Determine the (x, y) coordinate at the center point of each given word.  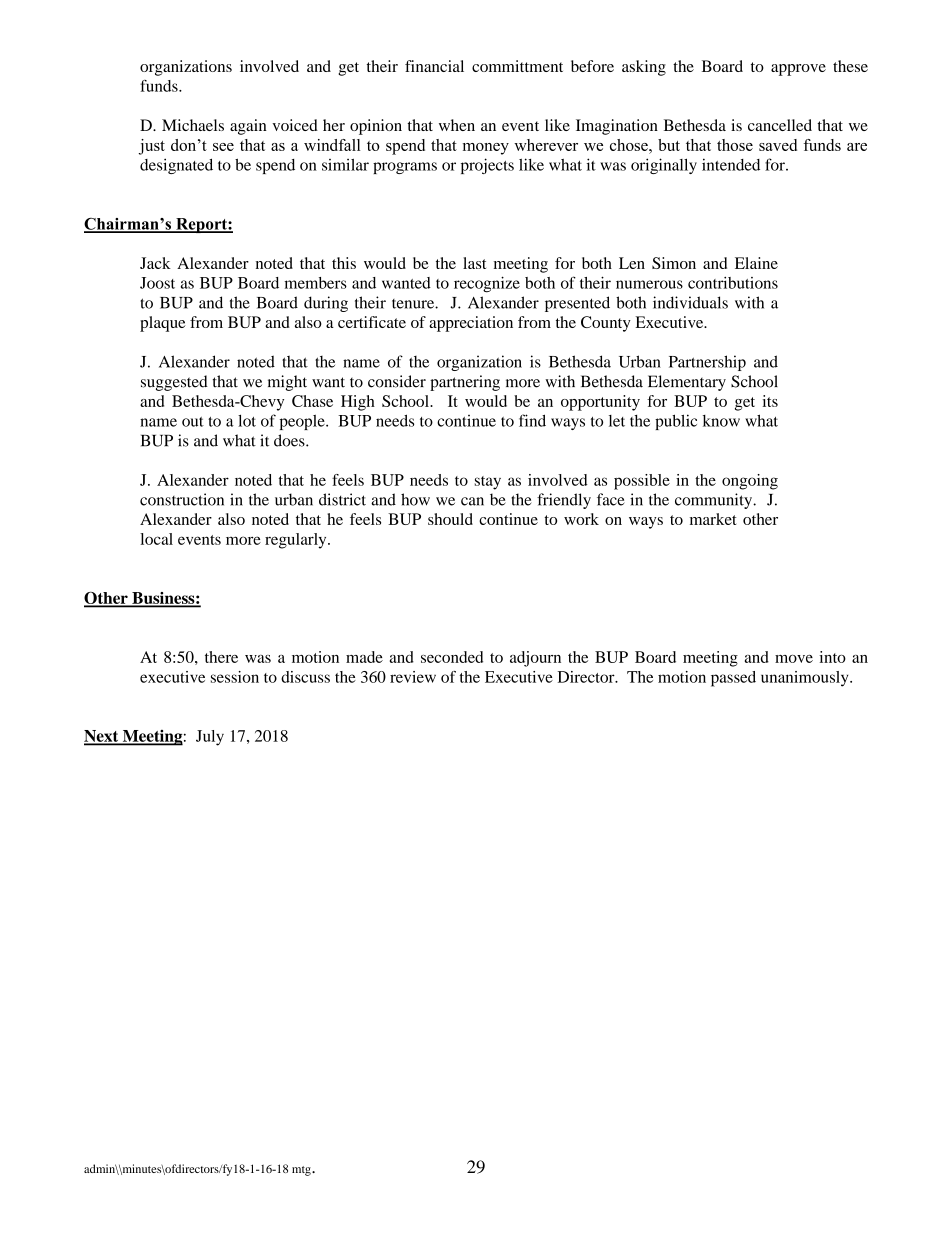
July (210, 738)
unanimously (806, 679)
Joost (157, 283)
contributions (733, 283)
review (413, 677)
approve (798, 70)
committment (517, 66)
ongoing (750, 482)
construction (182, 499)
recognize (487, 284)
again (248, 127)
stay (488, 483)
